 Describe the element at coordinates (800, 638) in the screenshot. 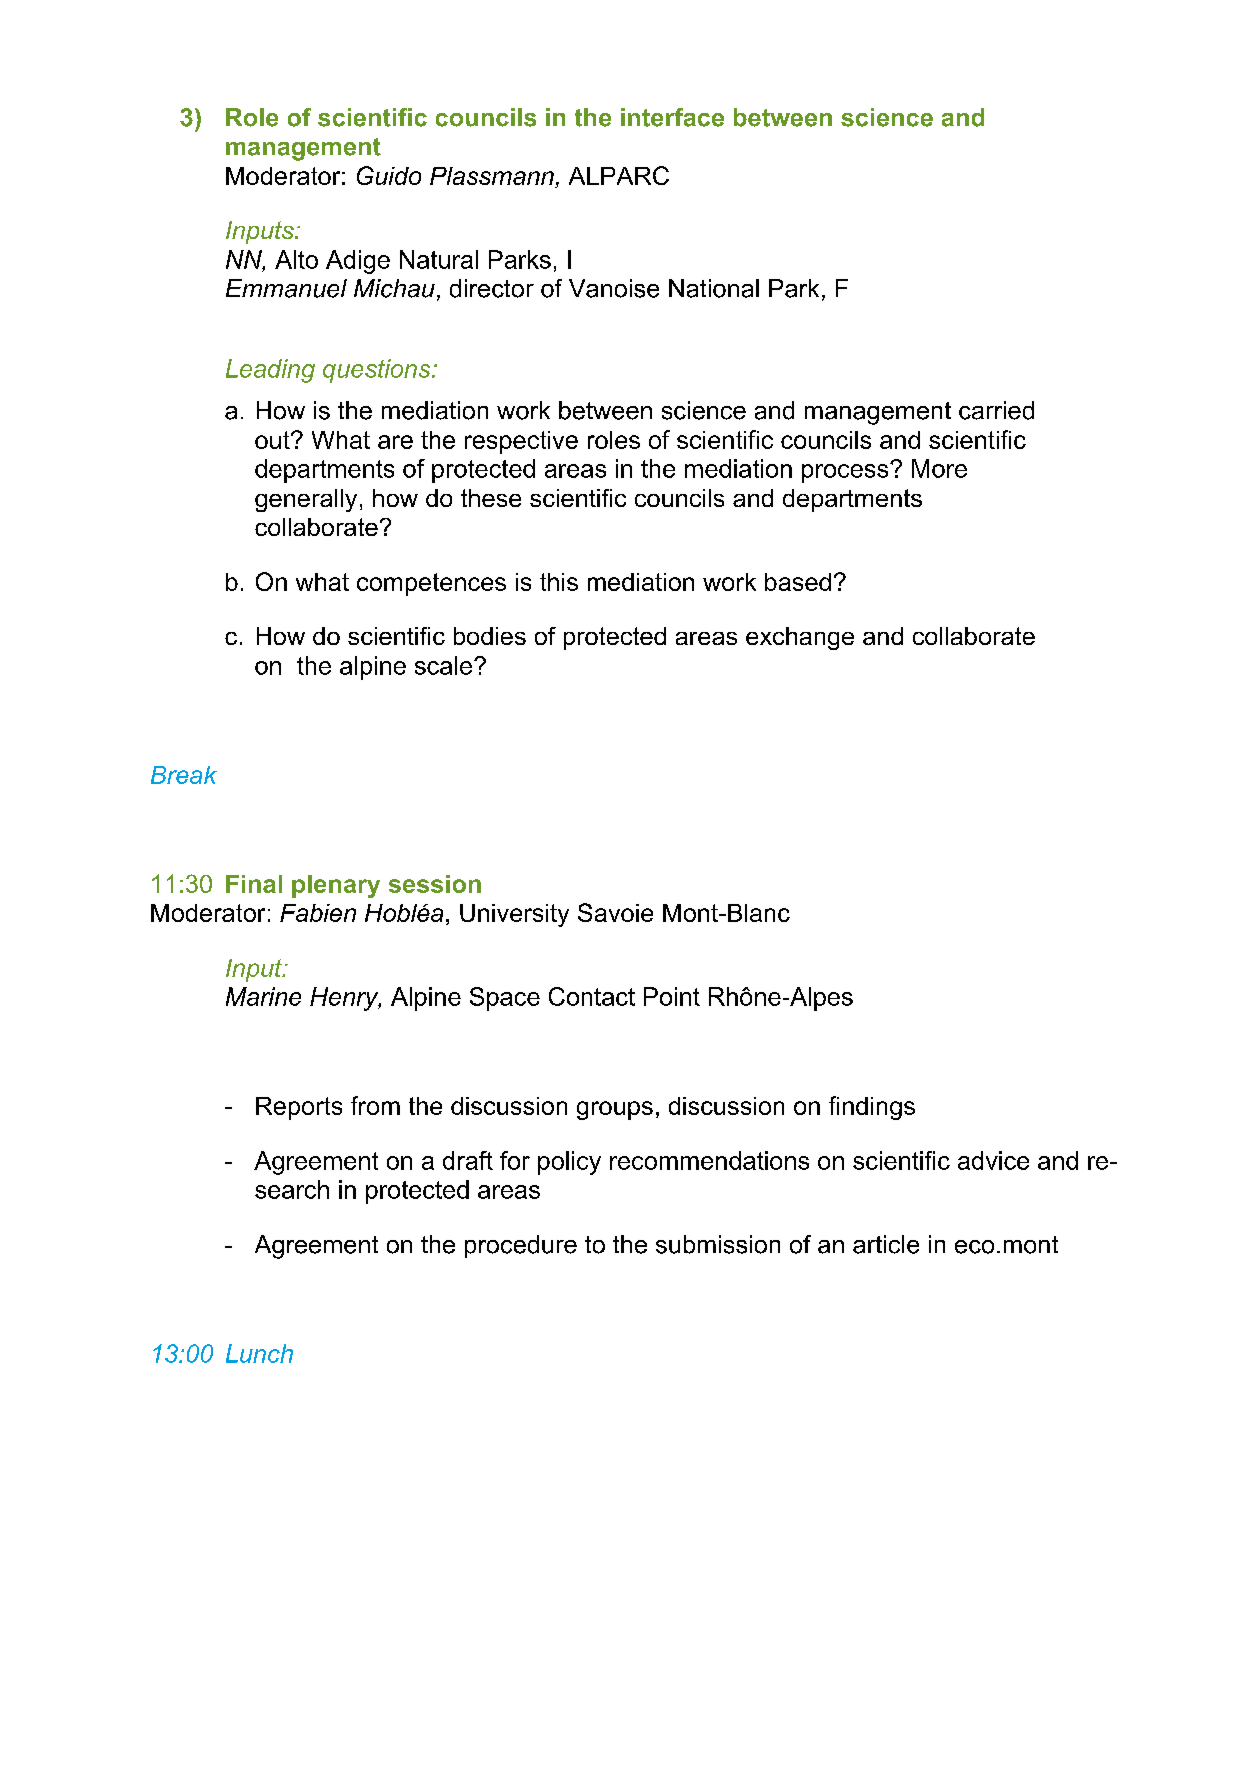

I see `exchange` at that location.
